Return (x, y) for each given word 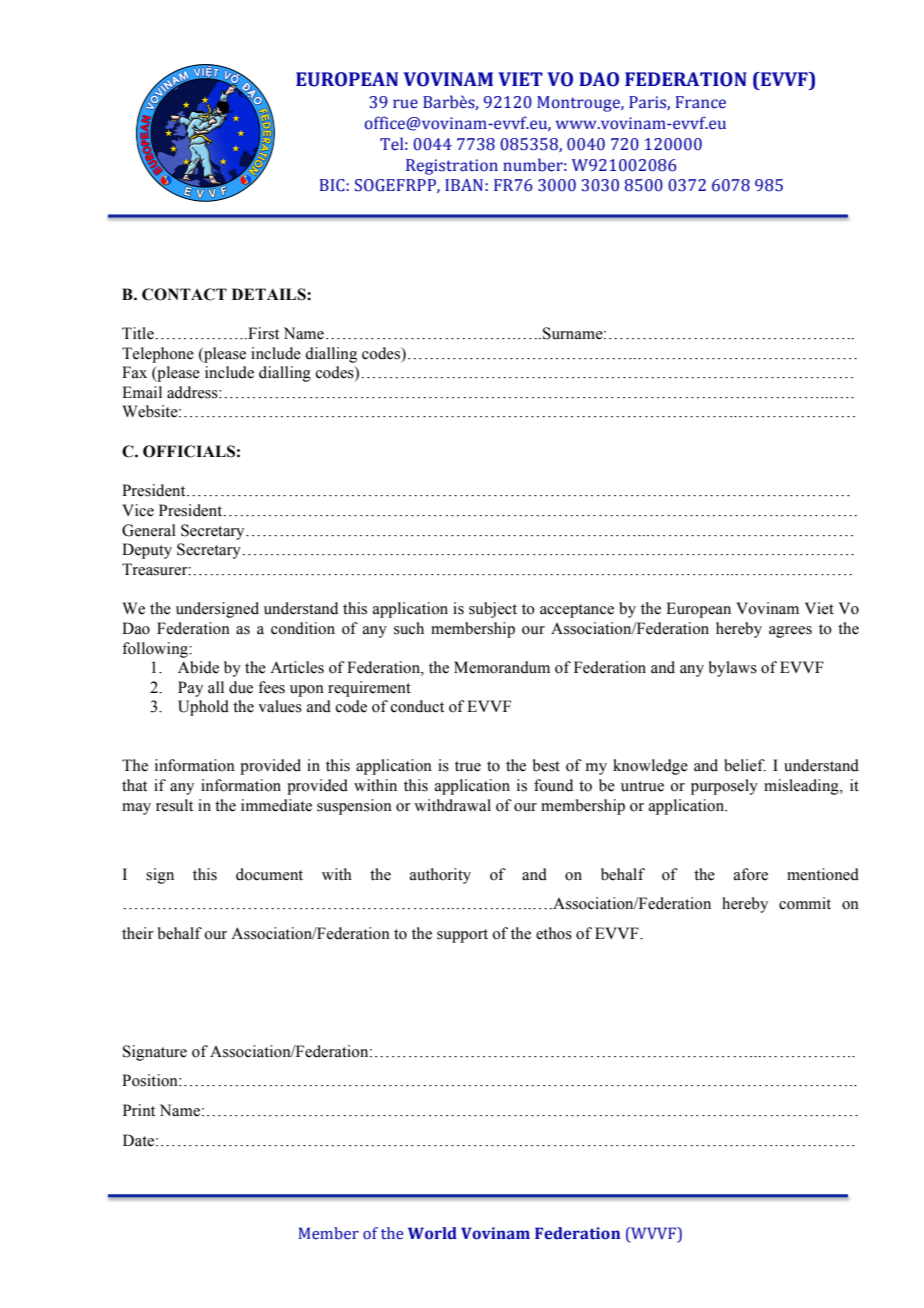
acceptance (577, 611)
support (462, 936)
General (149, 530)
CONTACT (184, 294)
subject (493, 610)
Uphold (203, 708)
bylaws (733, 669)
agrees (790, 632)
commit (805, 903)
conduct (417, 706)
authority (440, 876)
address (193, 392)
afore (751, 874)
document (269, 874)
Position (151, 1080)
